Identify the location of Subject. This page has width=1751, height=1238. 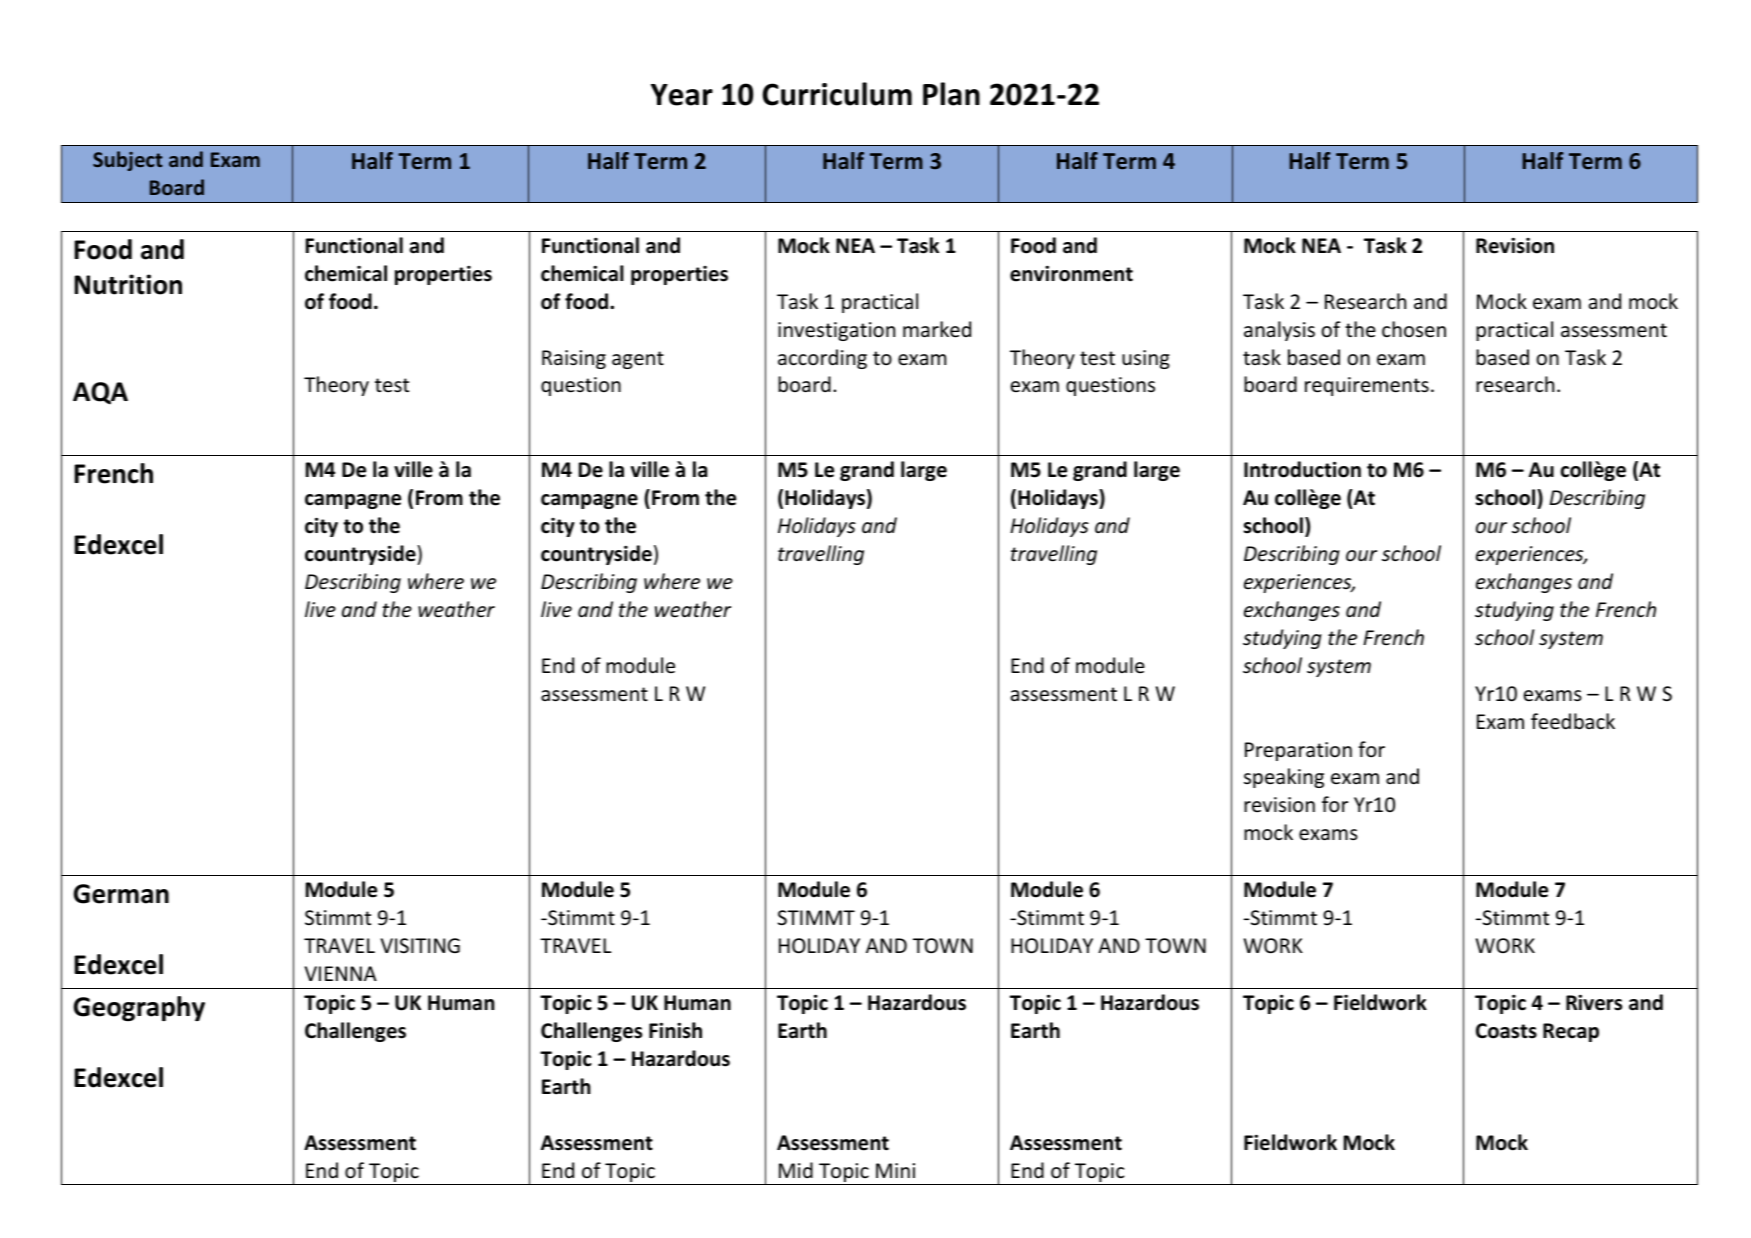
(128, 161).
